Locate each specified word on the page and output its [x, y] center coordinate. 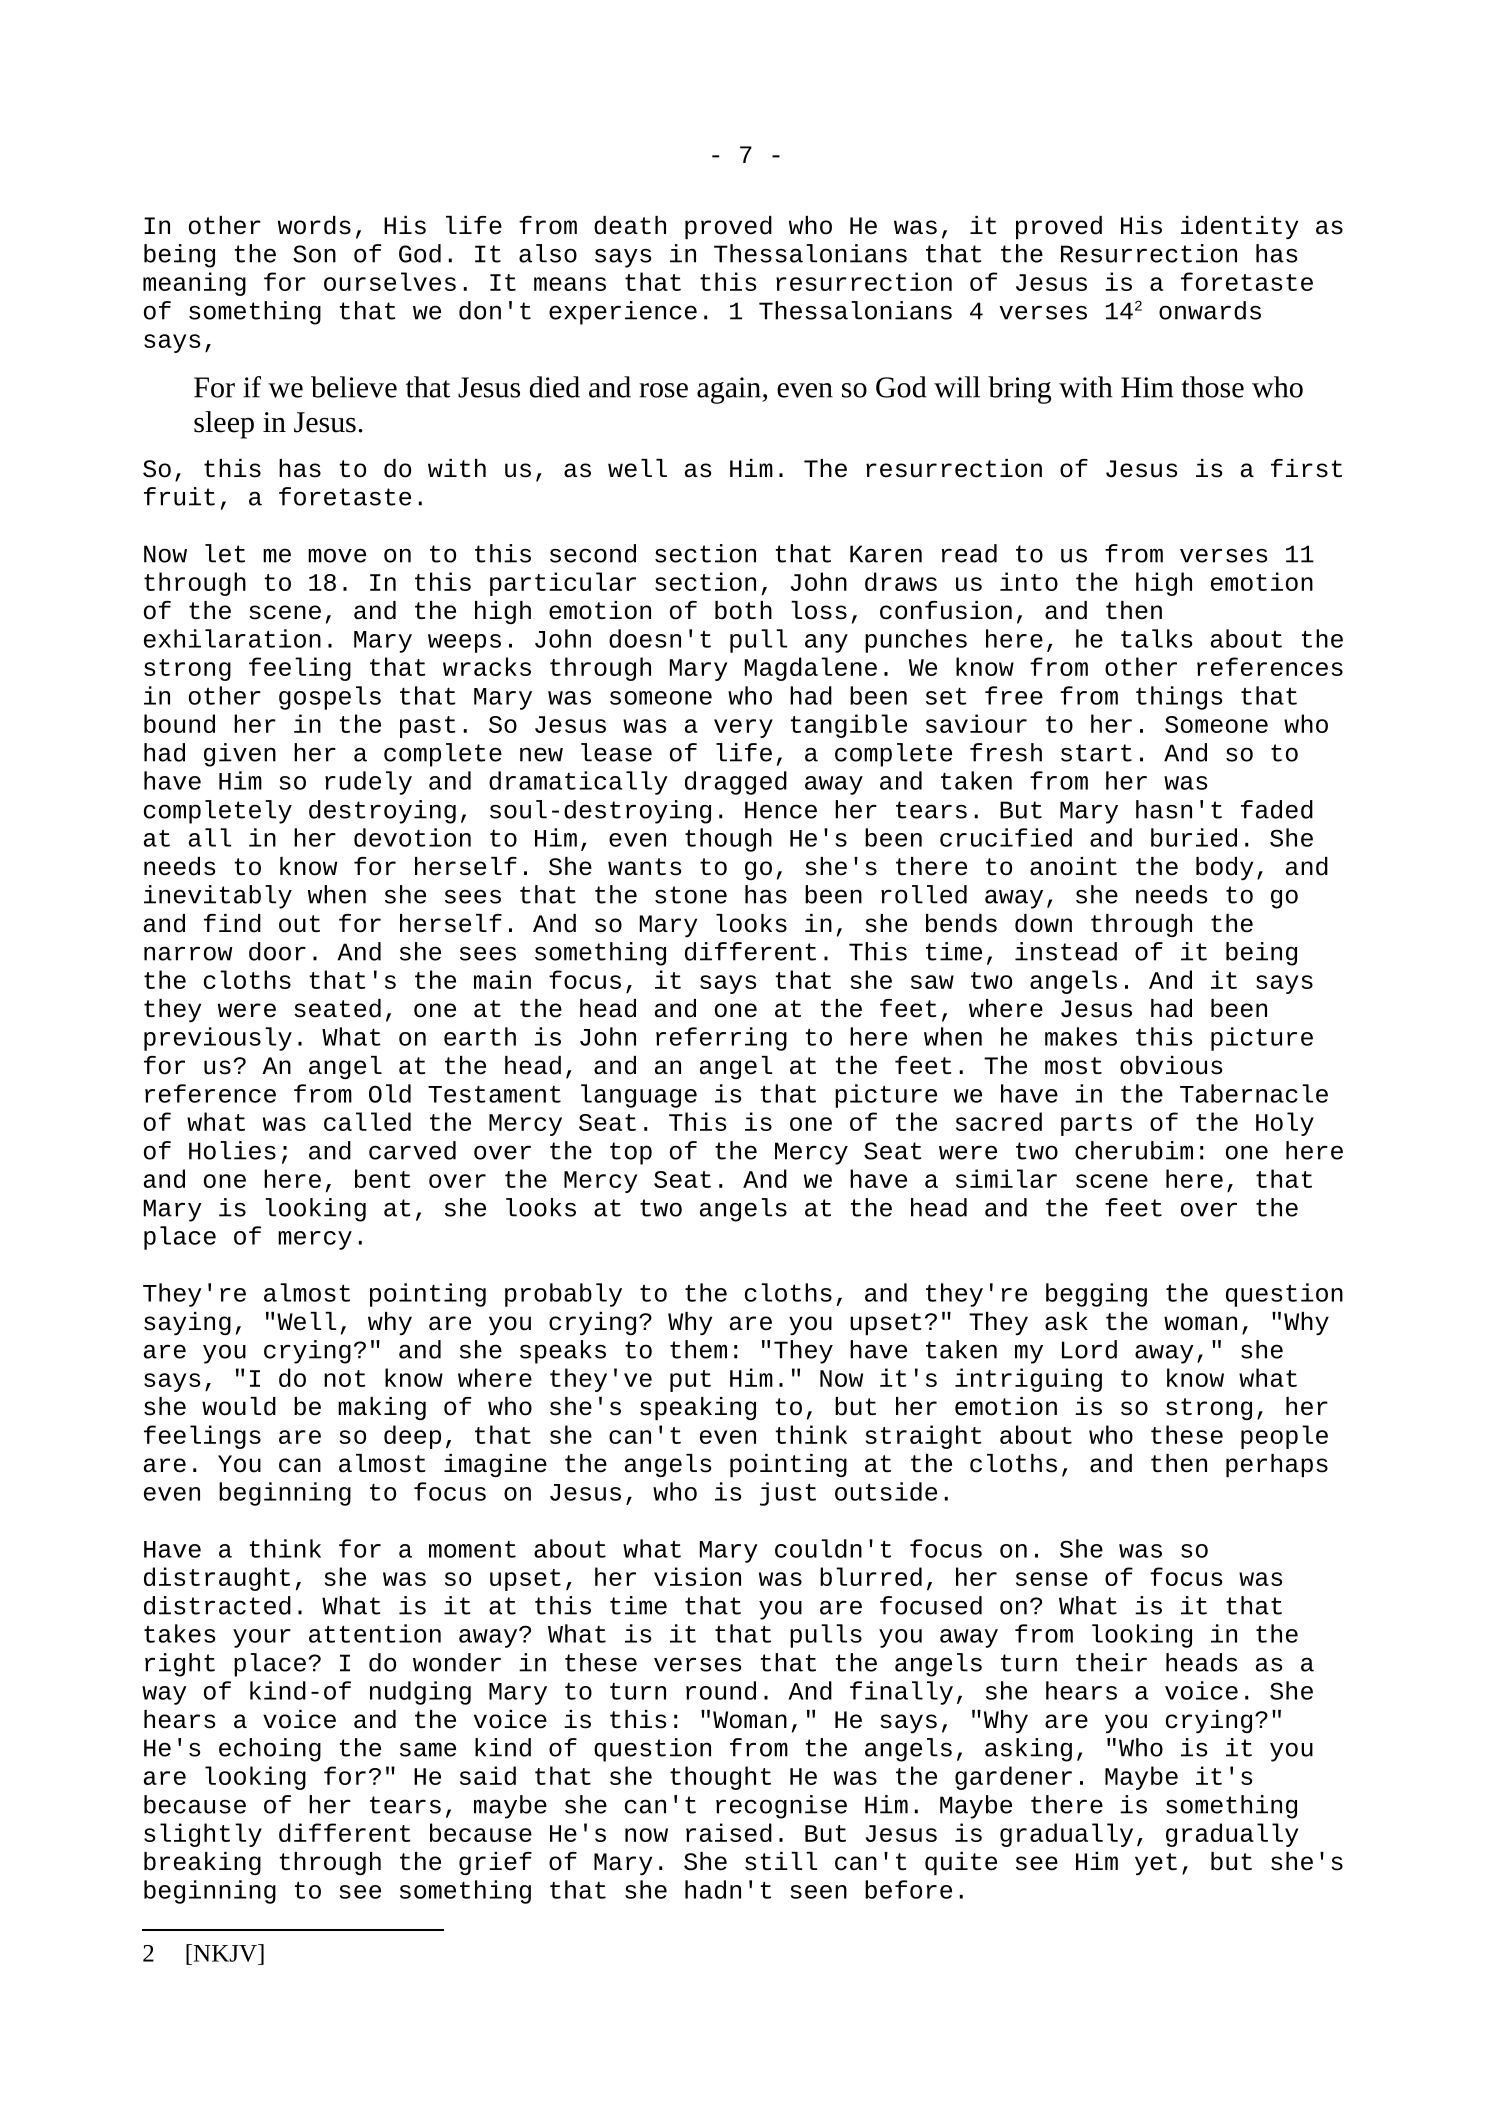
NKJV [225, 1953]
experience [623, 313]
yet [1156, 1864]
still [781, 1861]
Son [314, 254]
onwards [1210, 310]
